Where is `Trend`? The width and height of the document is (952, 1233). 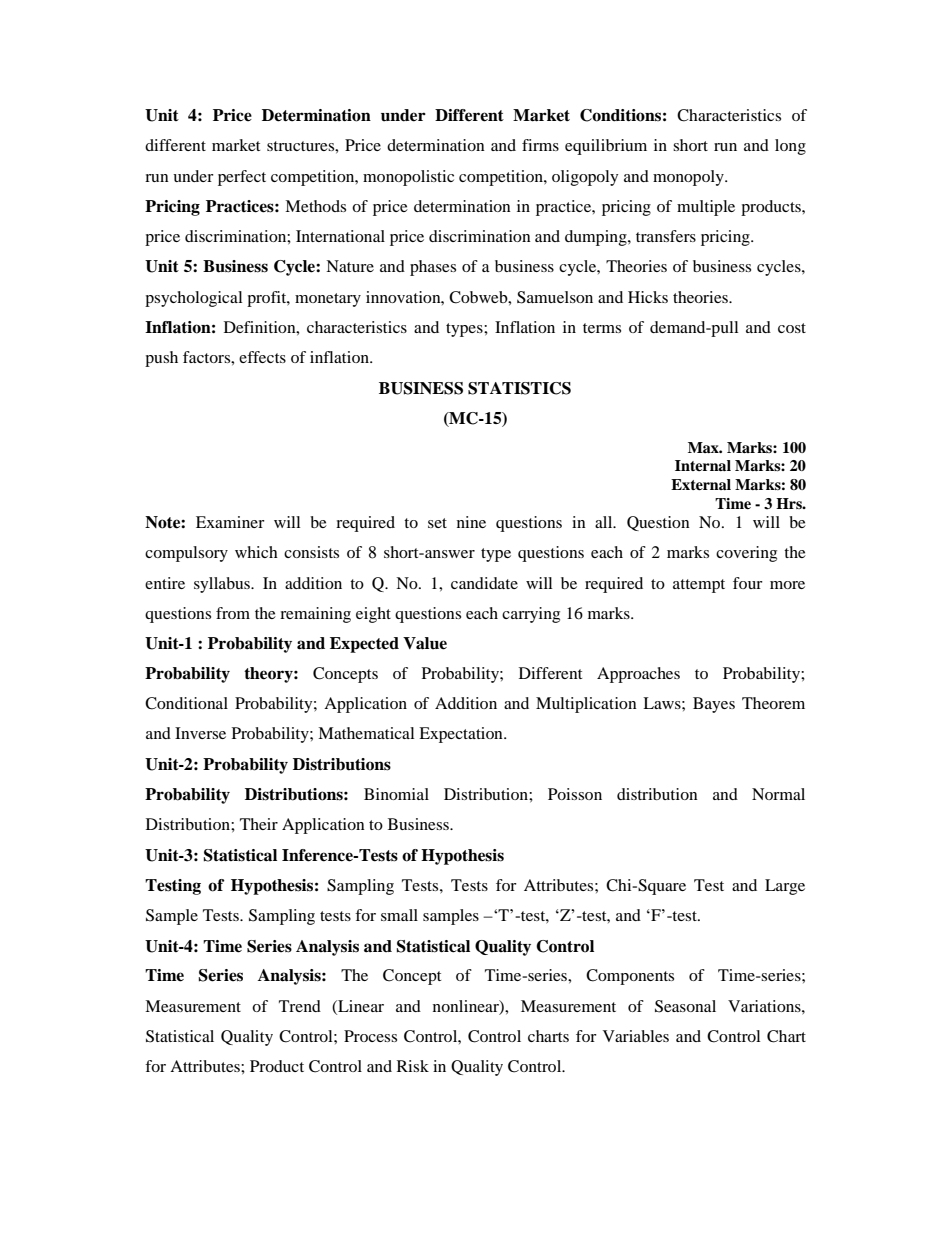
Trend is located at coordinates (300, 1006).
